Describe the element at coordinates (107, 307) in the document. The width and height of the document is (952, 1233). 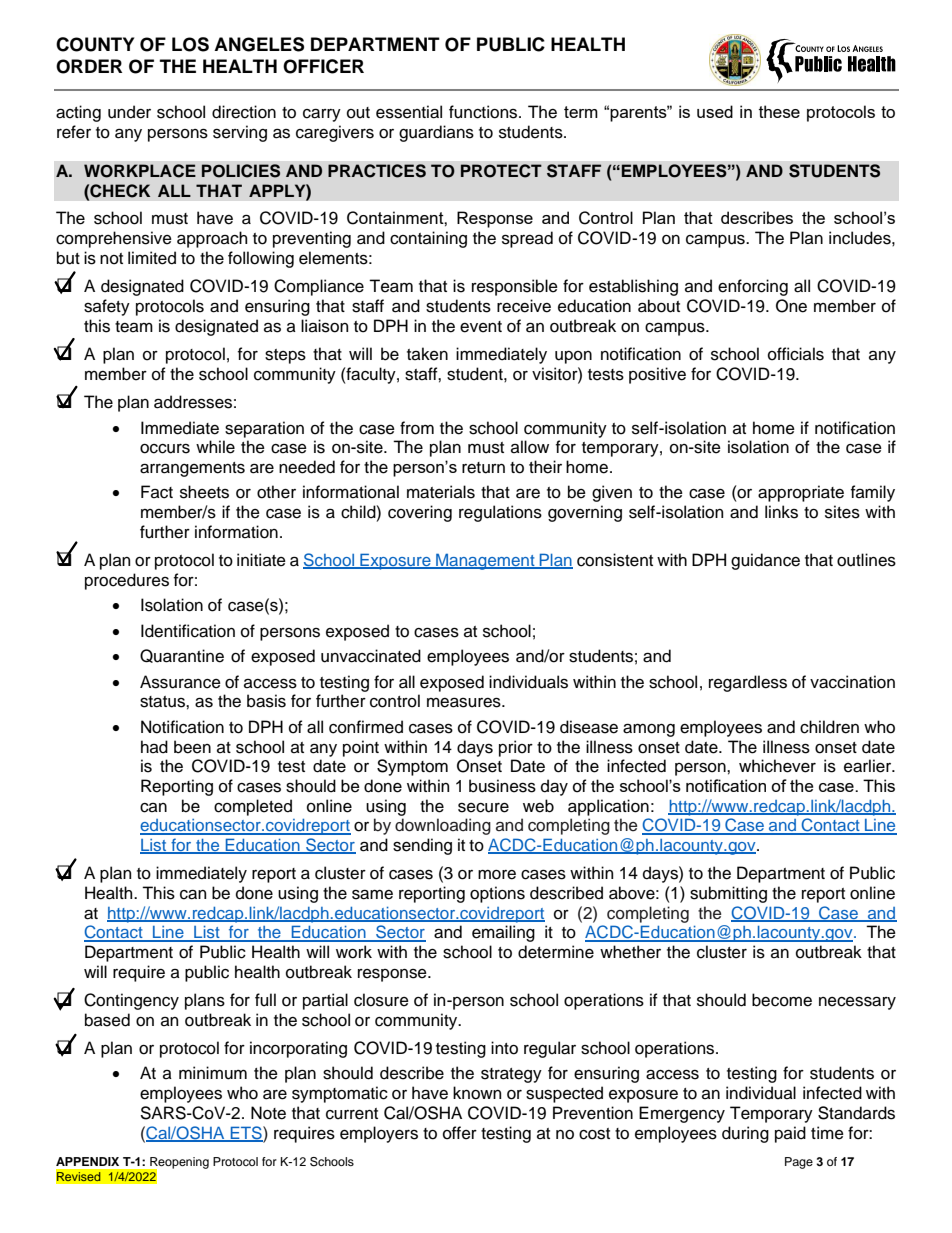
I see `safety` at that location.
